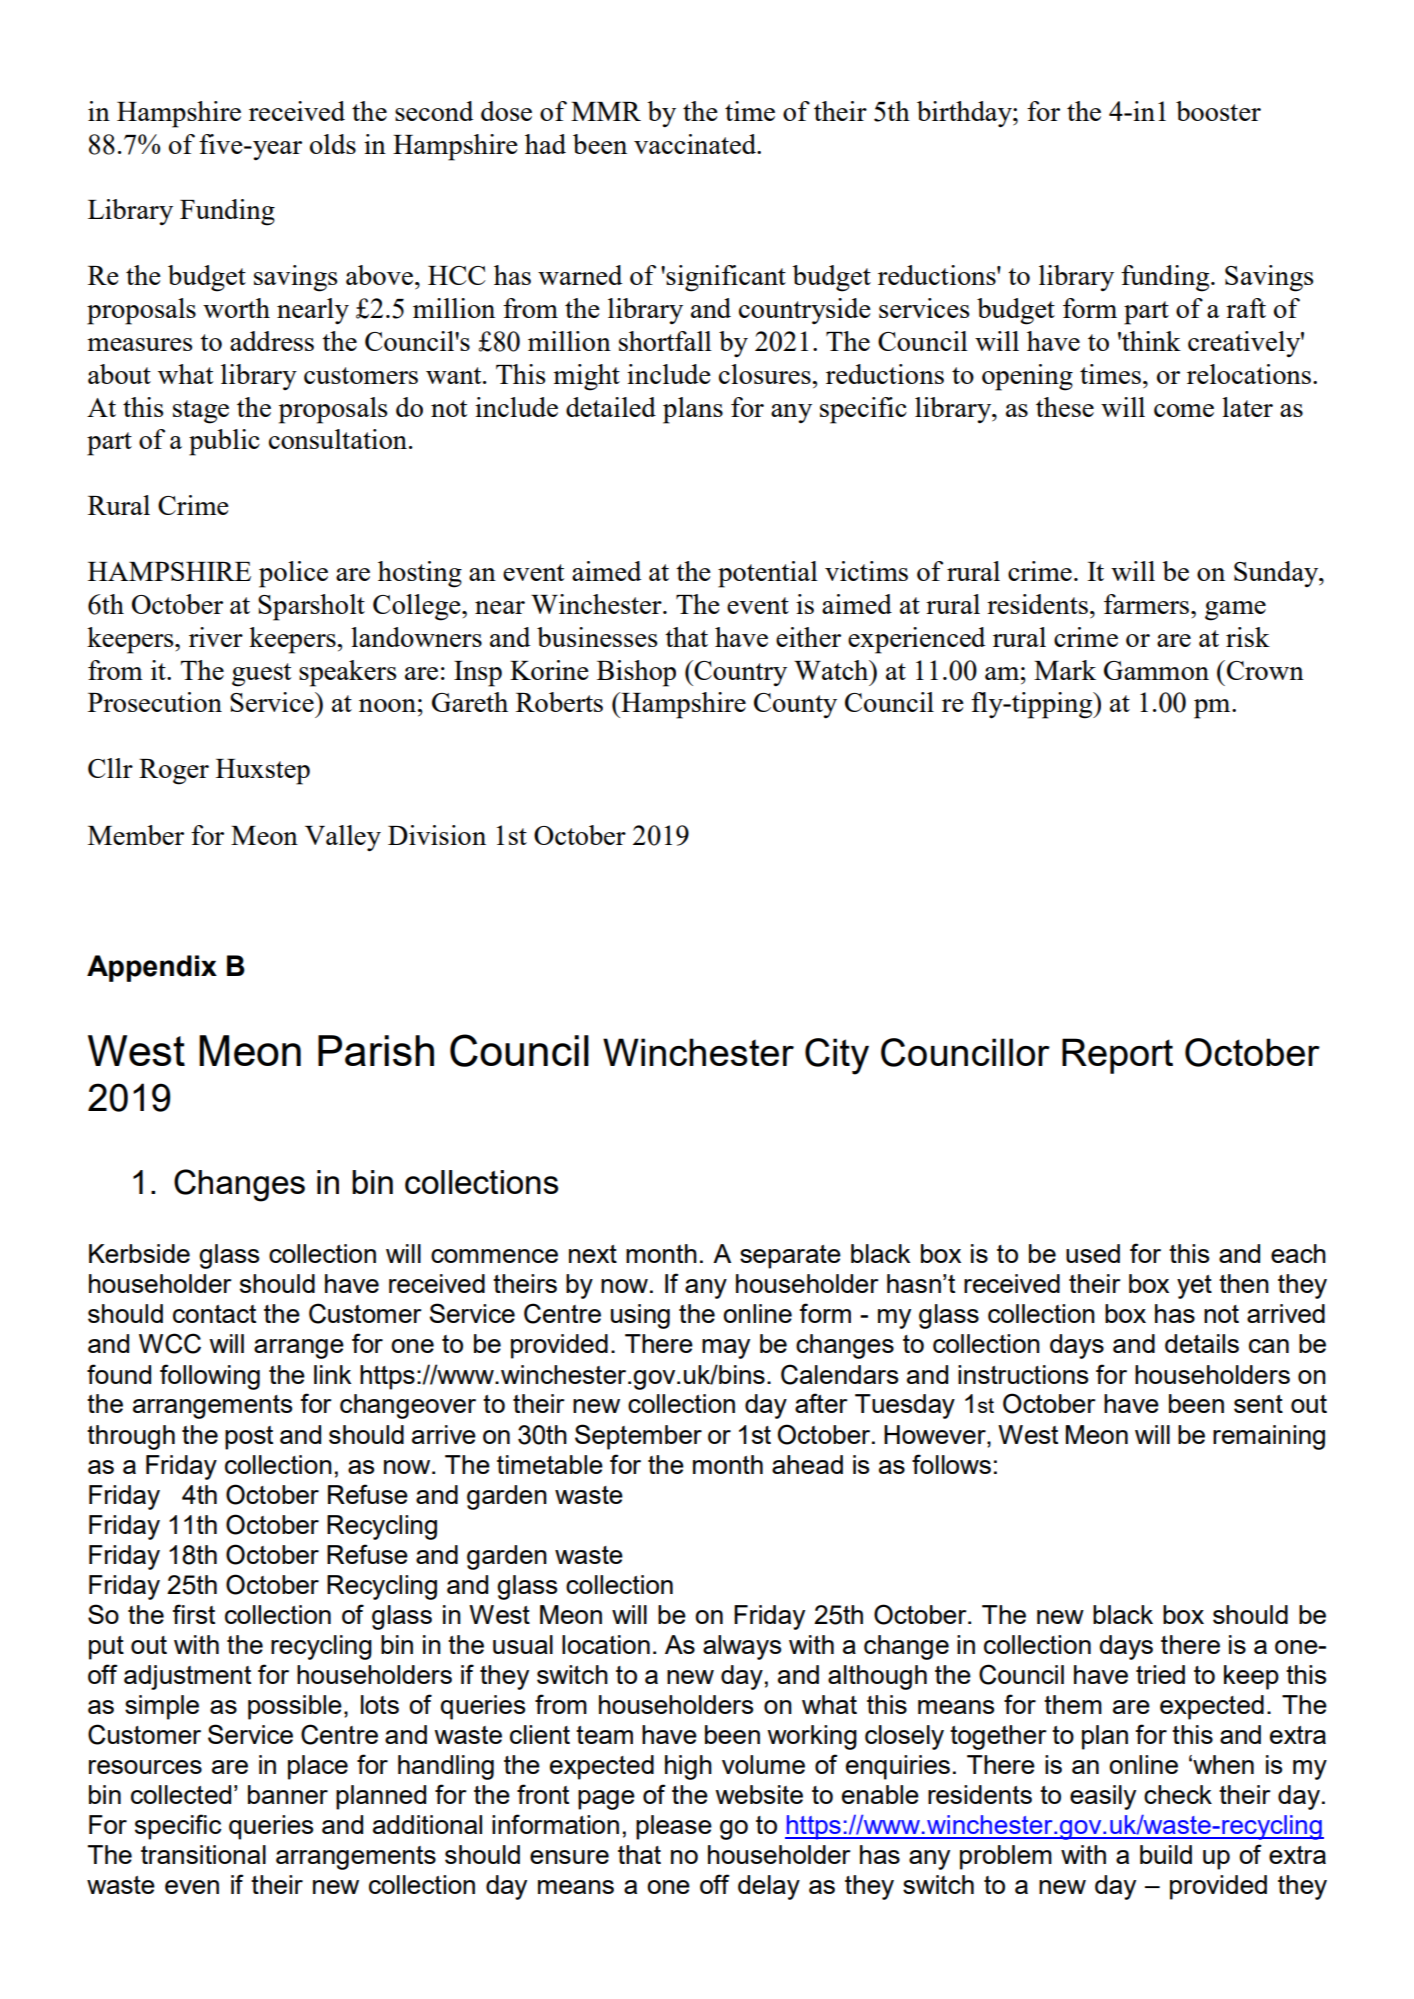 The width and height of the page is (1414, 1999). What do you see at coordinates (837, 1056) in the page?
I see `City` at bounding box center [837, 1056].
